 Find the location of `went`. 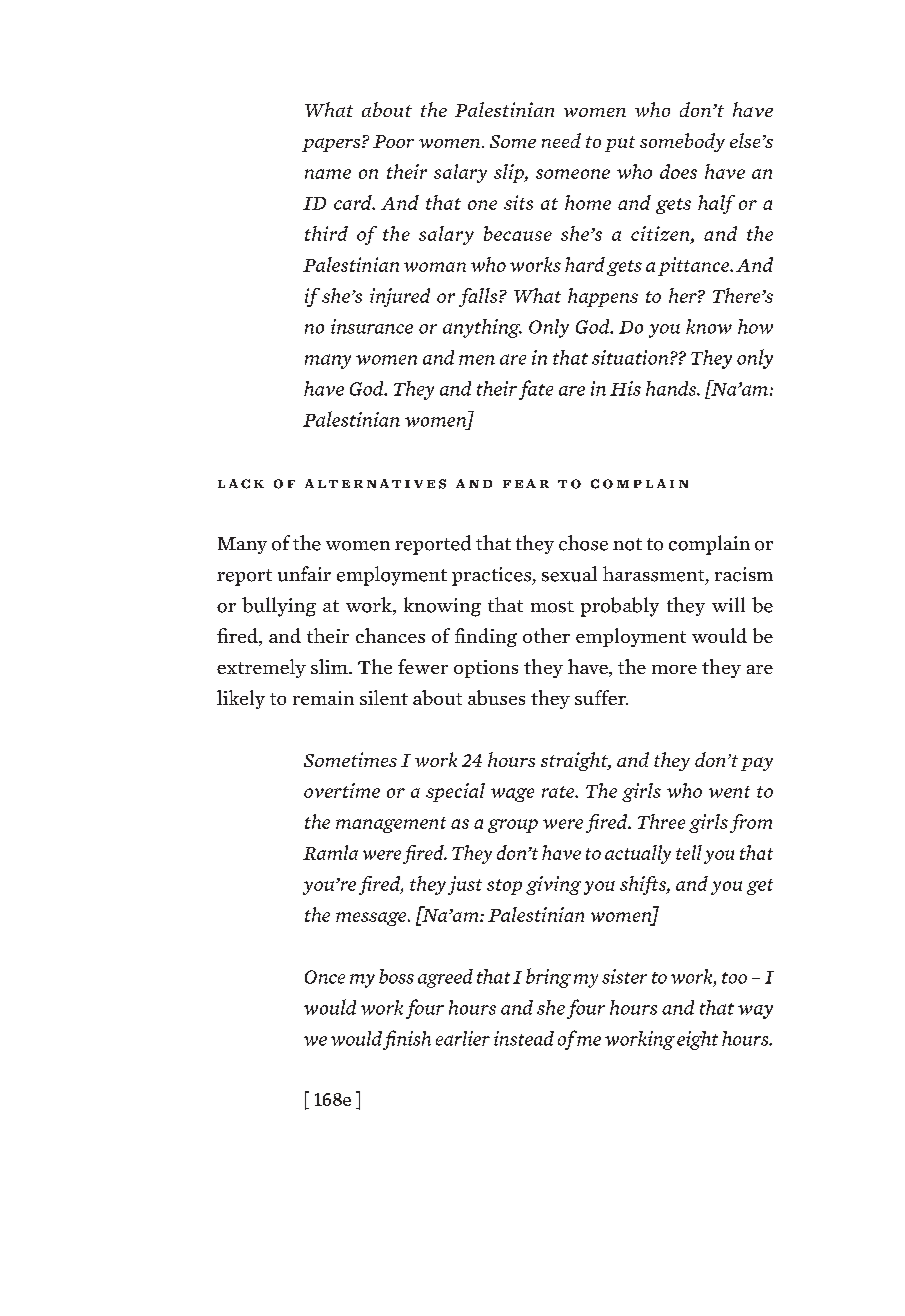

went is located at coordinates (729, 792).
